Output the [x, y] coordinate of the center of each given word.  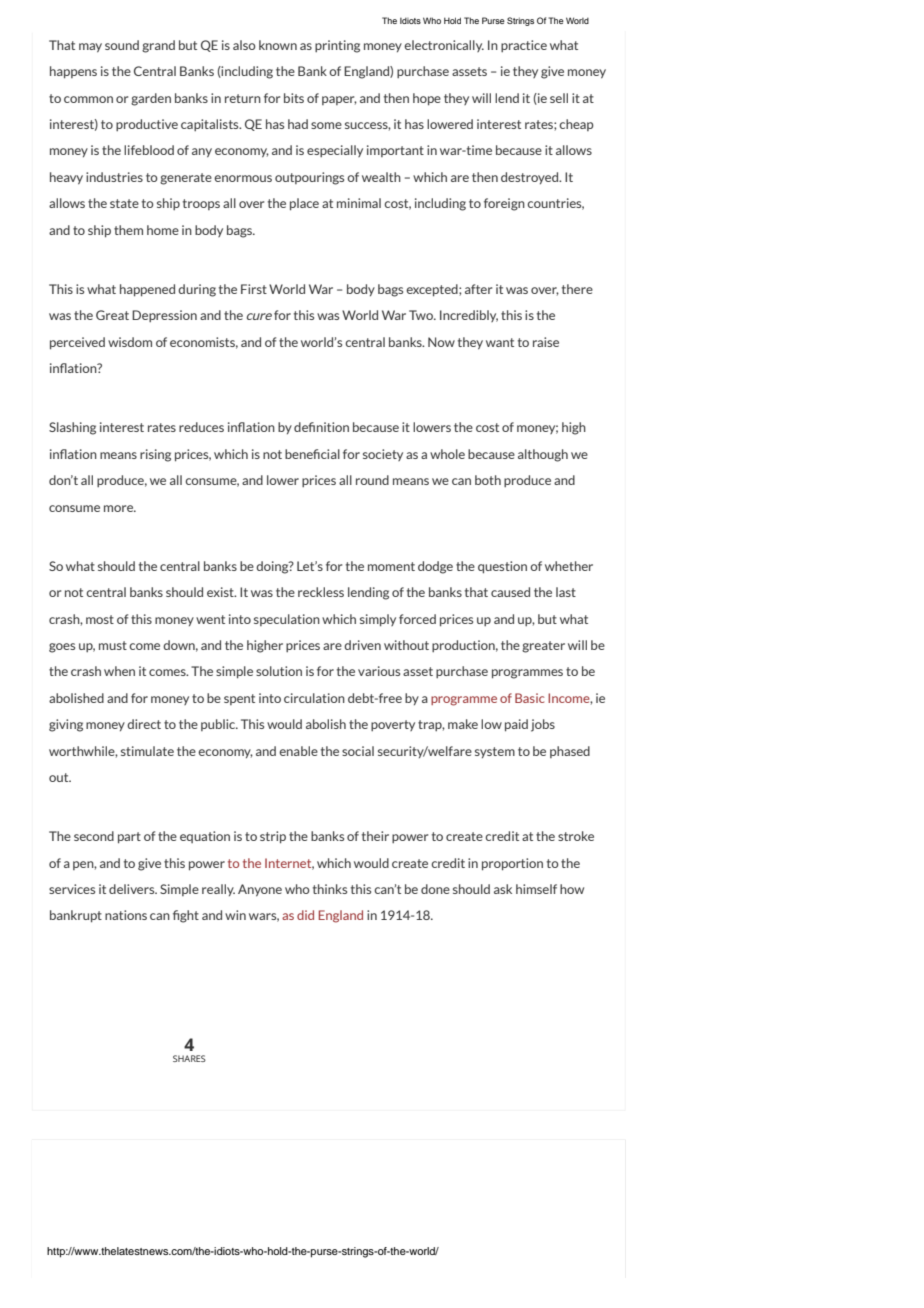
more [120, 508]
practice [524, 46]
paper [339, 100]
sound [122, 45]
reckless [321, 592]
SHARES [189, 1058]
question [502, 567]
